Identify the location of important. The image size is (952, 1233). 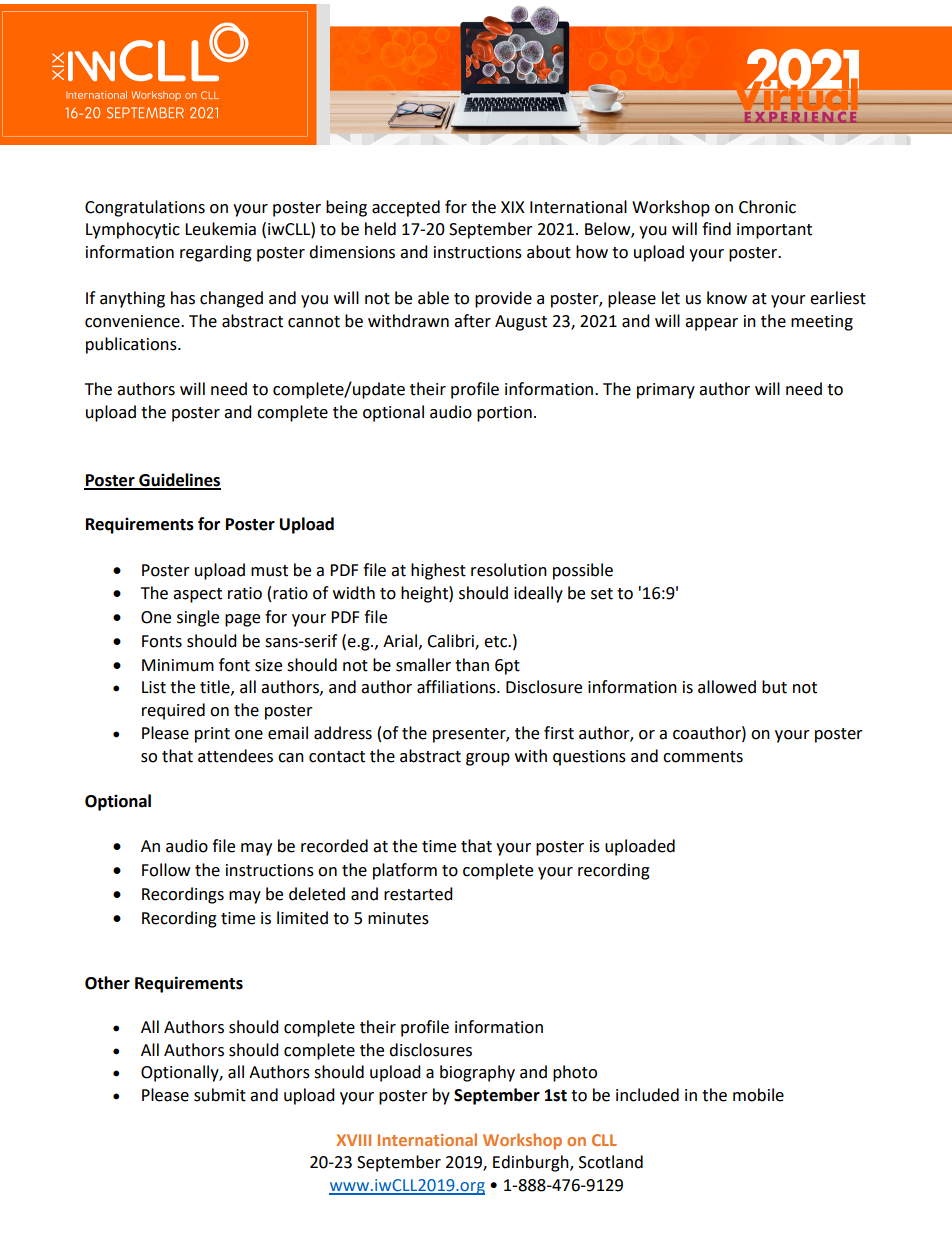
(774, 231).
